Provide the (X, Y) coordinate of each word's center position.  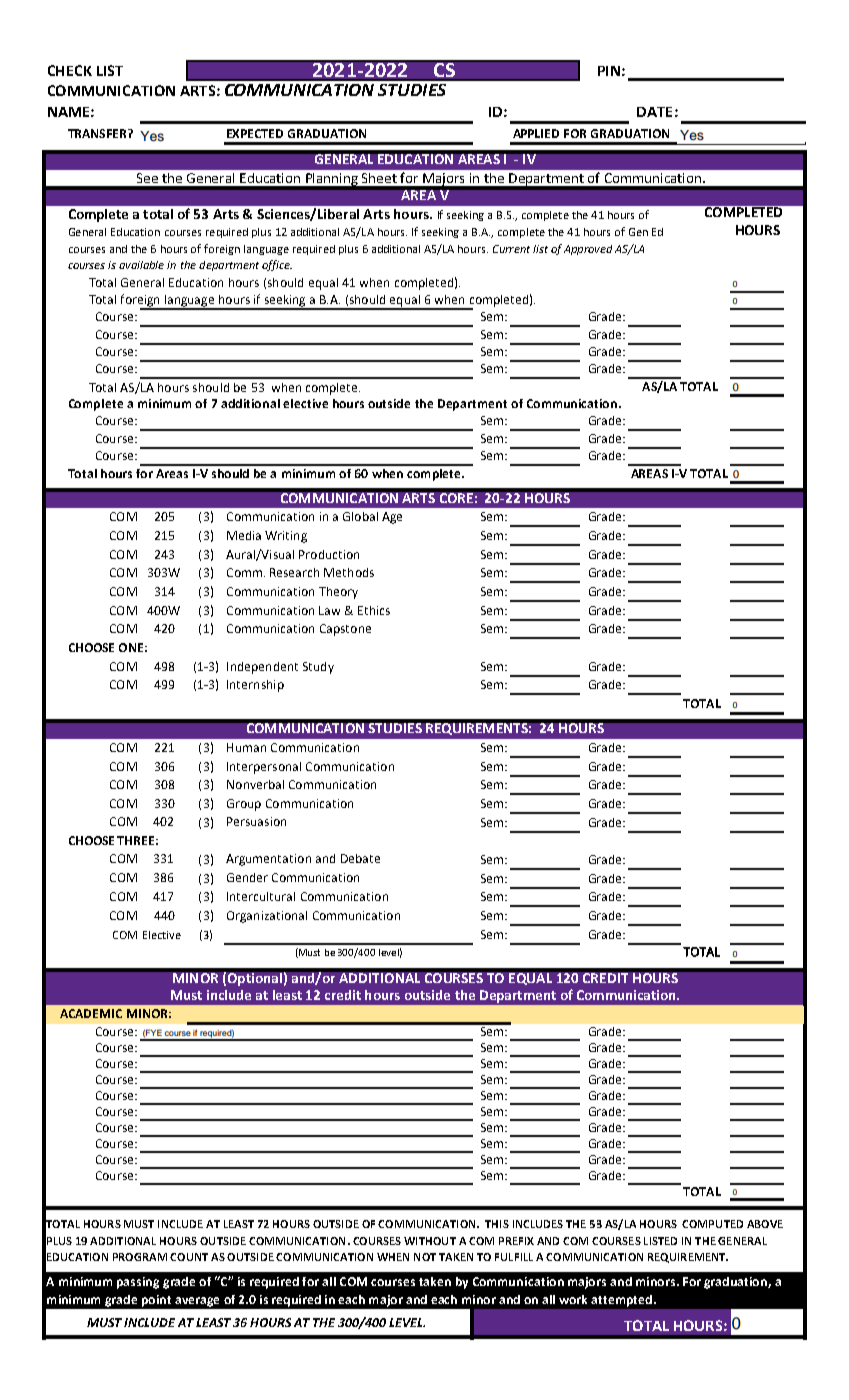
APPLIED (536, 133)
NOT (425, 1257)
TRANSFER (98, 133)
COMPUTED (712, 1224)
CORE (456, 498)
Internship (255, 686)
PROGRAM (140, 1257)
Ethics (374, 610)
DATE (654, 112)
